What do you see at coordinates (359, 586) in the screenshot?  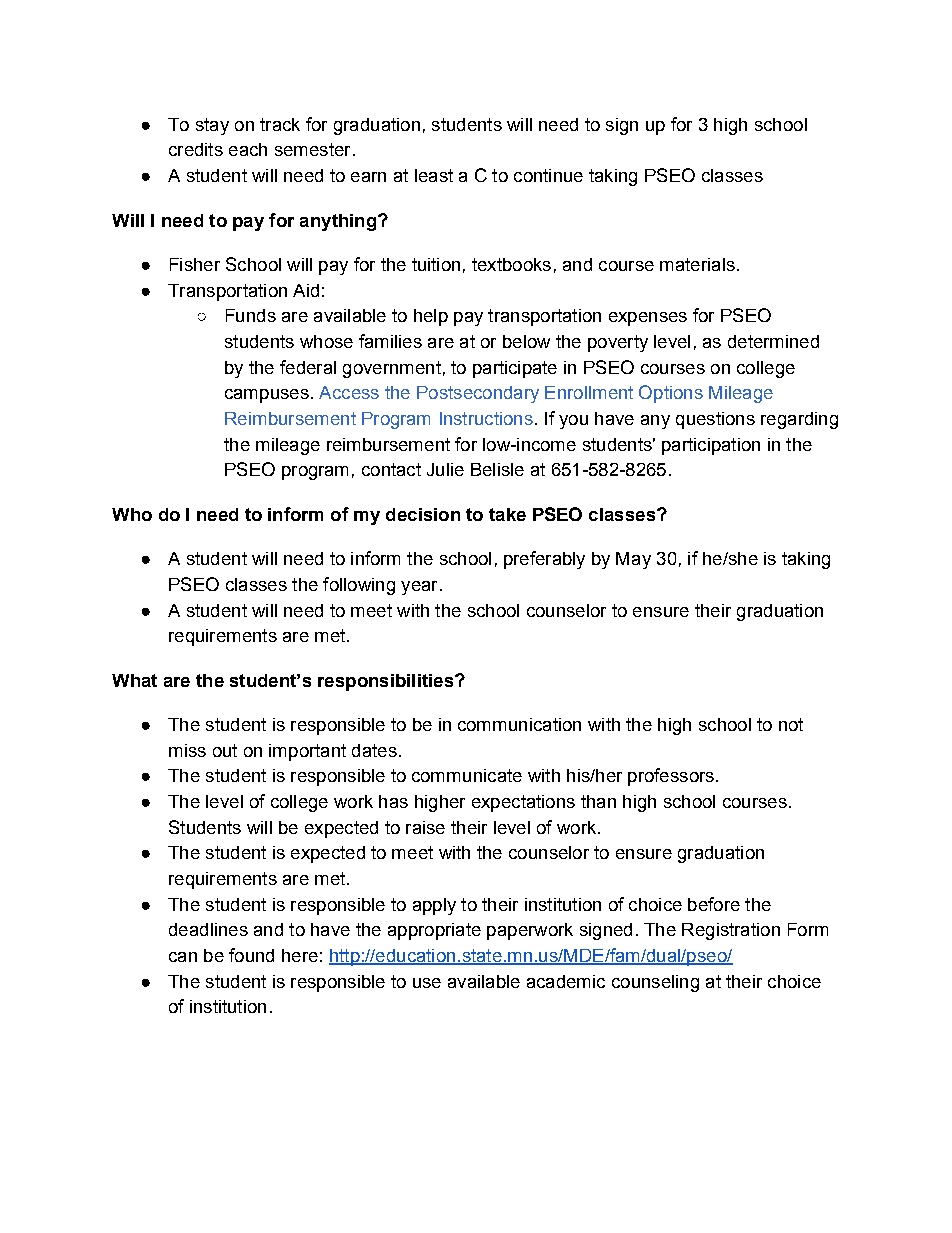 I see `following` at bounding box center [359, 586].
